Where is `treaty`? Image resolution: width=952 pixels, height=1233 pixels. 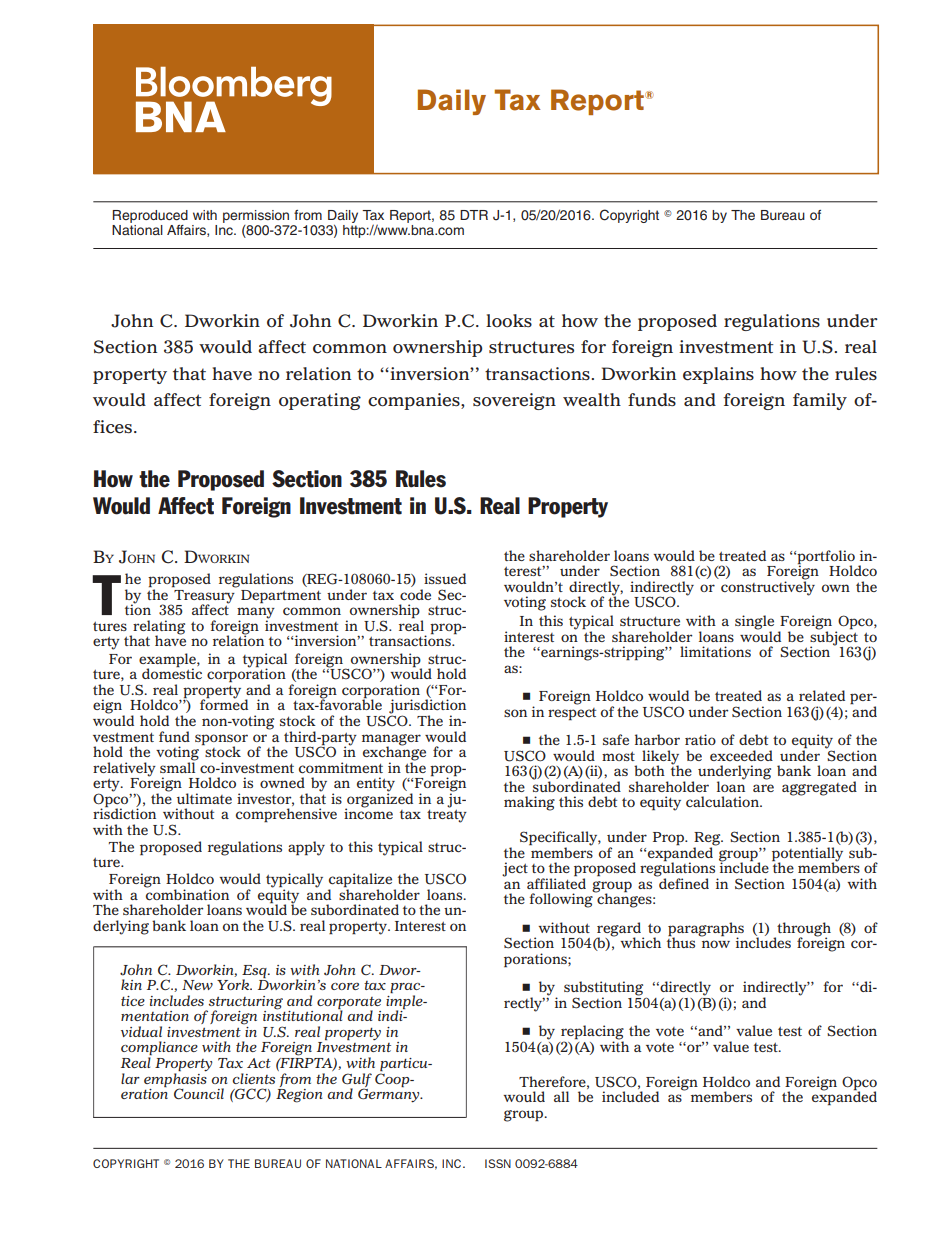
treaty is located at coordinates (447, 815).
